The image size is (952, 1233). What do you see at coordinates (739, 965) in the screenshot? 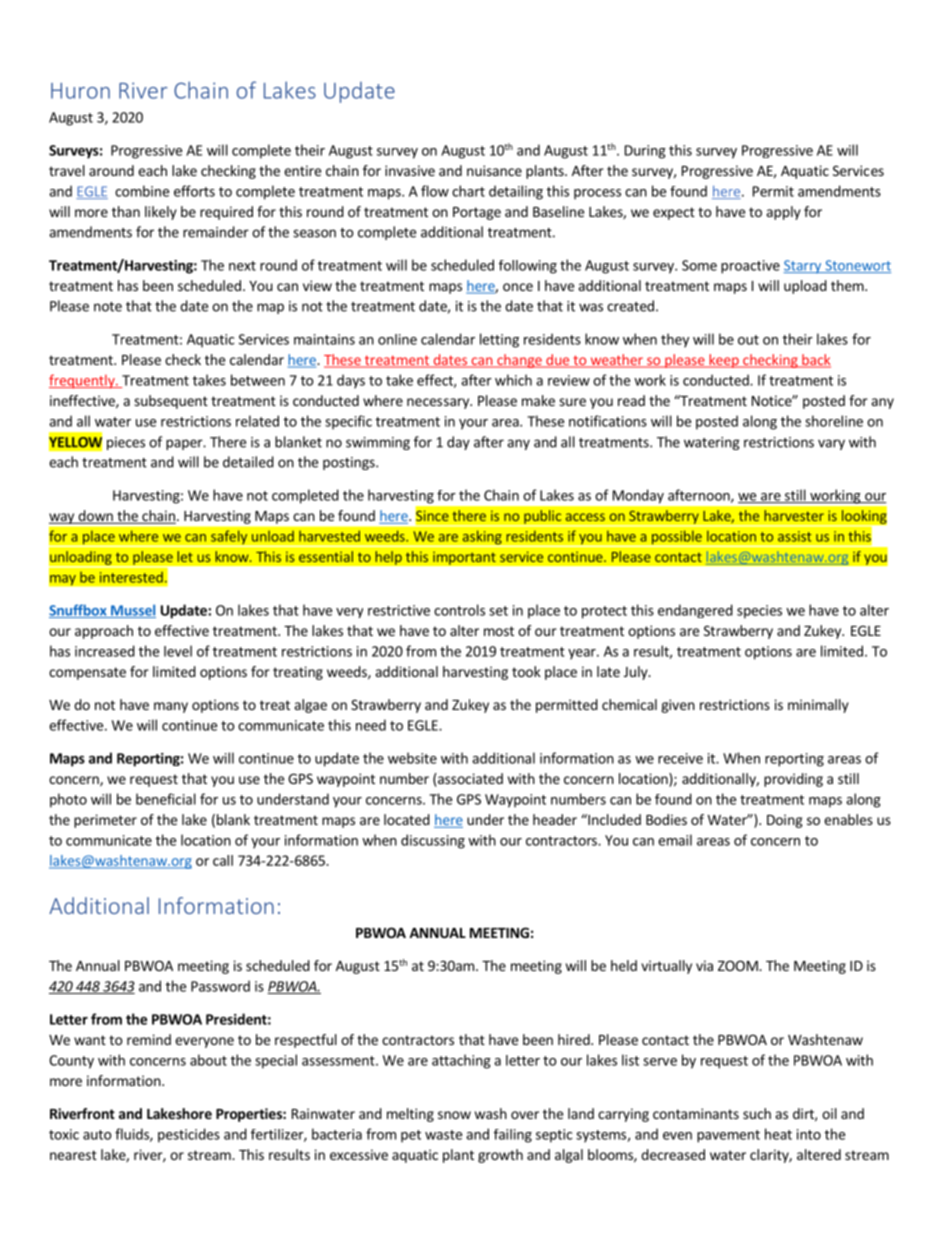
I see `ZOOM` at bounding box center [739, 965].
